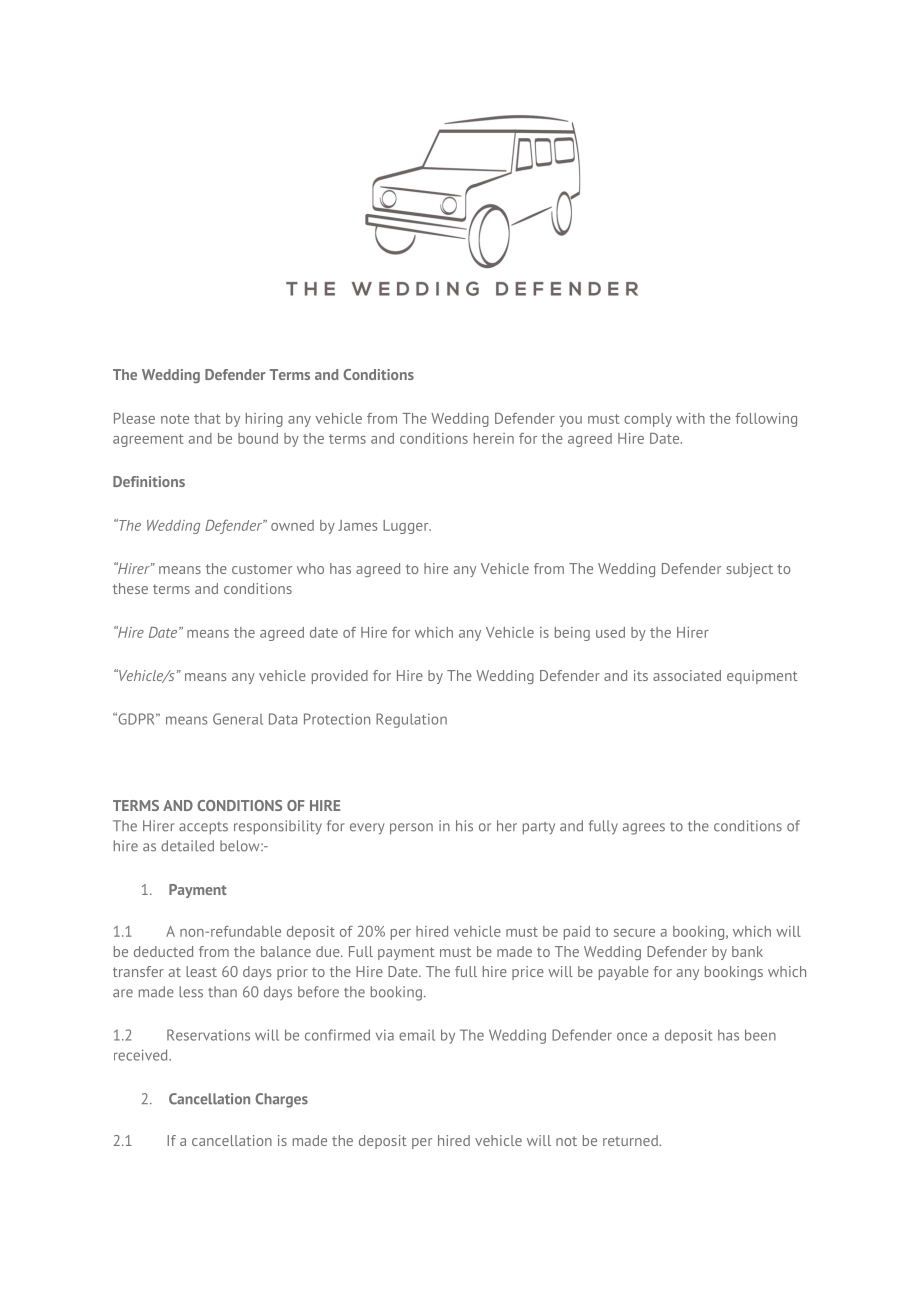 The image size is (924, 1308). Describe the element at coordinates (464, 826) in the image. I see `his` at that location.
